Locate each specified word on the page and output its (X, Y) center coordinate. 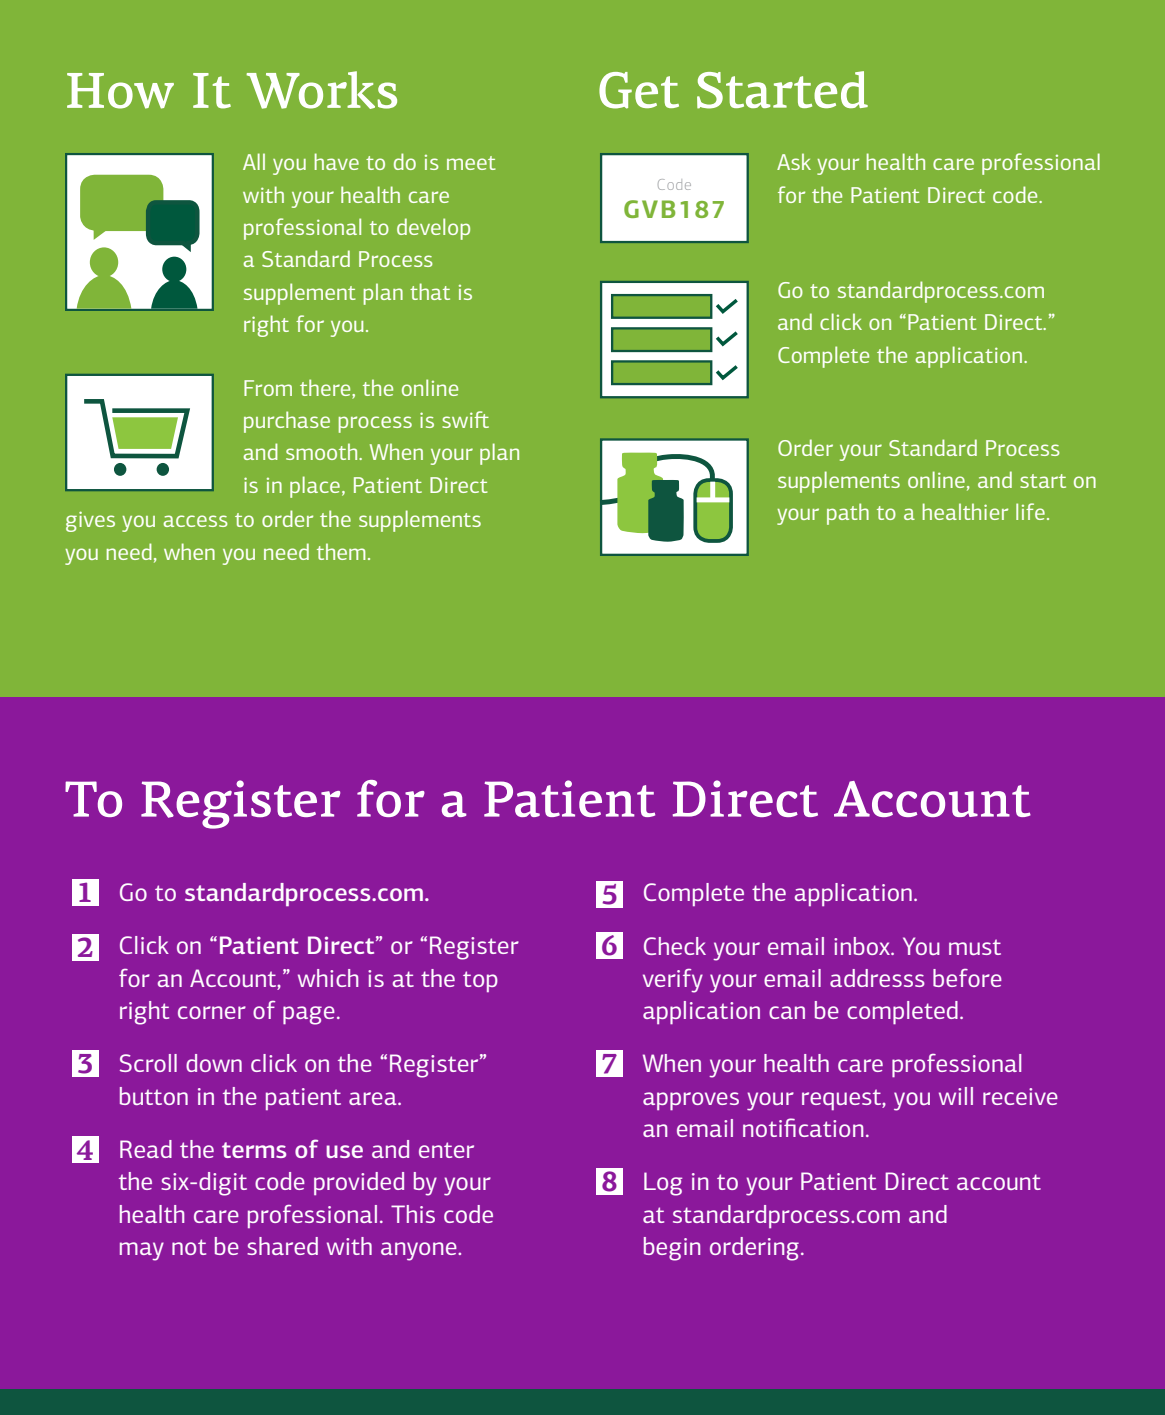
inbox (863, 946)
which (328, 978)
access (196, 521)
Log (663, 1184)
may (142, 1251)
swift (465, 419)
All (254, 161)
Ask (794, 161)
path (848, 514)
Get (639, 90)
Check (675, 946)
